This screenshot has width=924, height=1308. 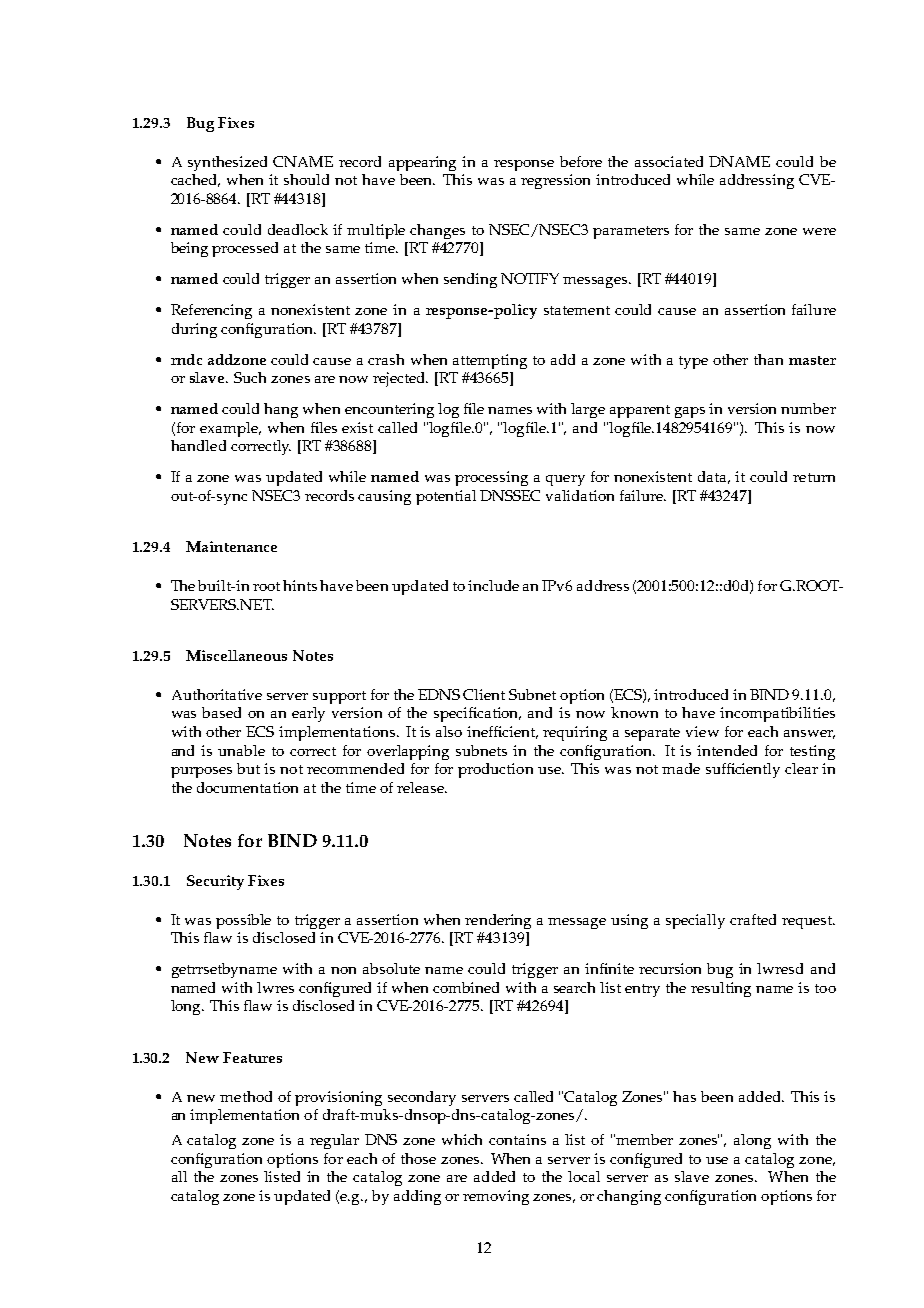 I want to click on include, so click(x=493, y=585).
